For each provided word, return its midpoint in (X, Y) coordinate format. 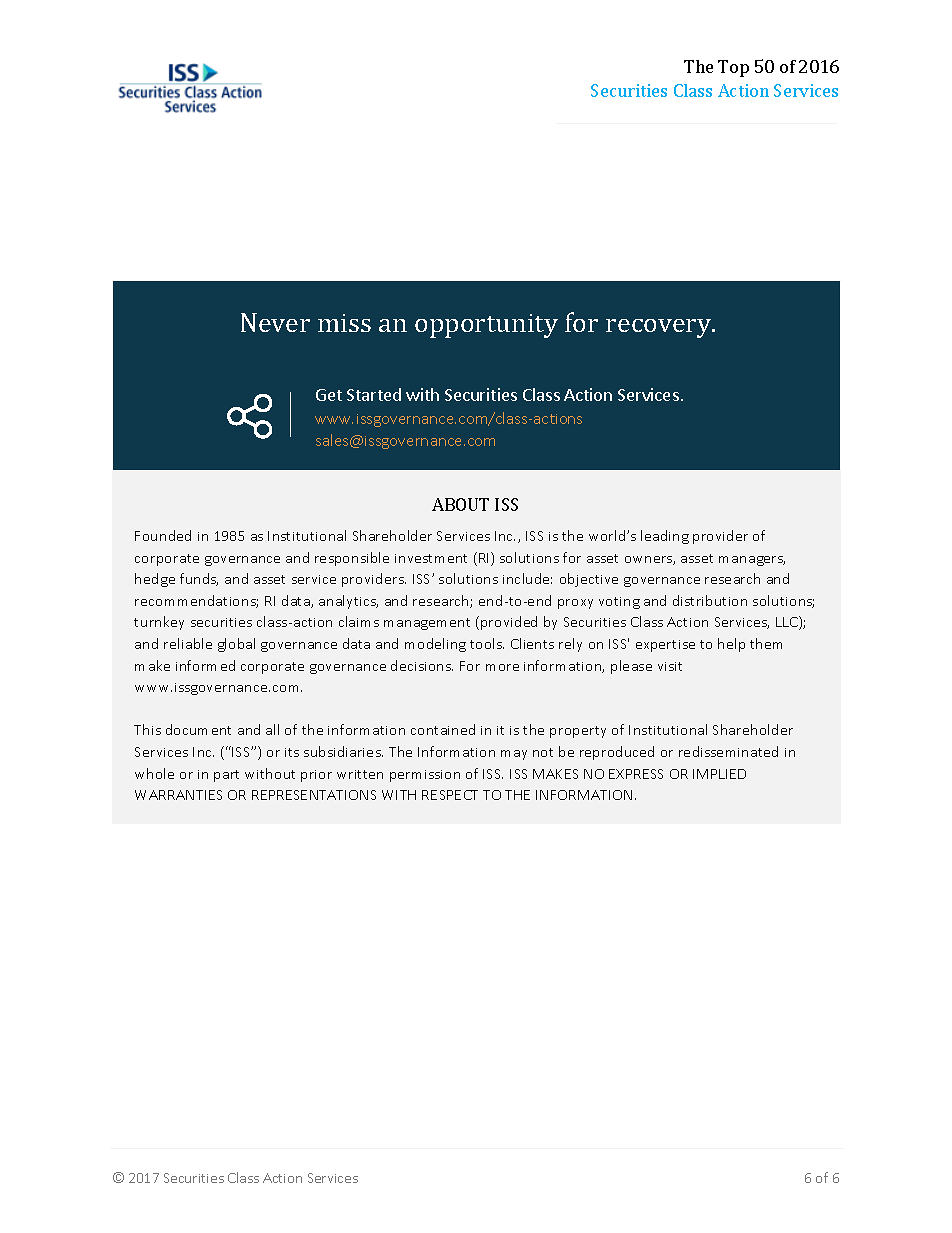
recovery (660, 328)
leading (665, 537)
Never (275, 322)
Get (329, 395)
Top (733, 68)
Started (374, 394)
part (226, 776)
